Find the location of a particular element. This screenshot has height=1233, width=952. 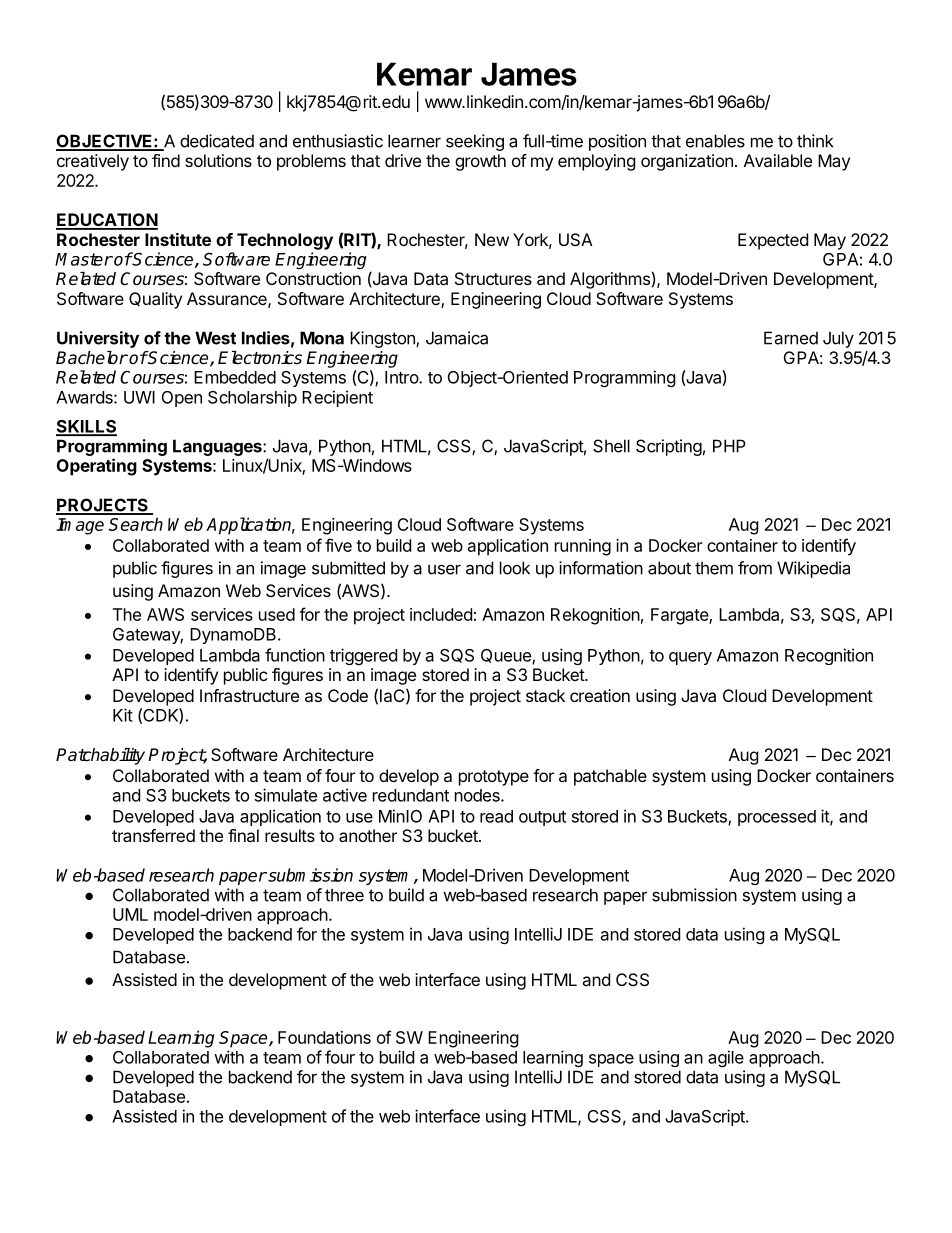

from is located at coordinates (755, 568).
